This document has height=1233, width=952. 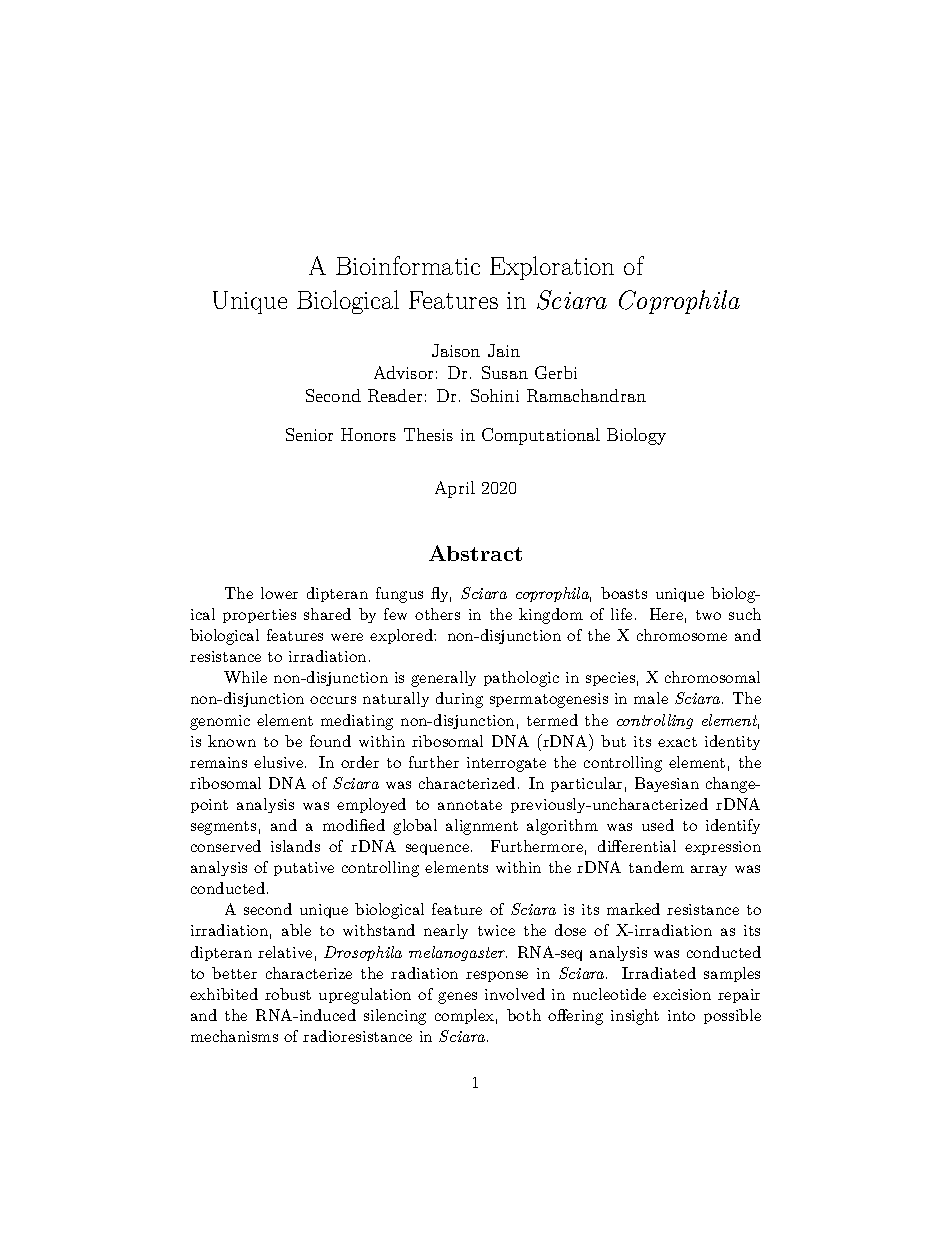 What do you see at coordinates (245, 677) in the document?
I see `While` at bounding box center [245, 677].
